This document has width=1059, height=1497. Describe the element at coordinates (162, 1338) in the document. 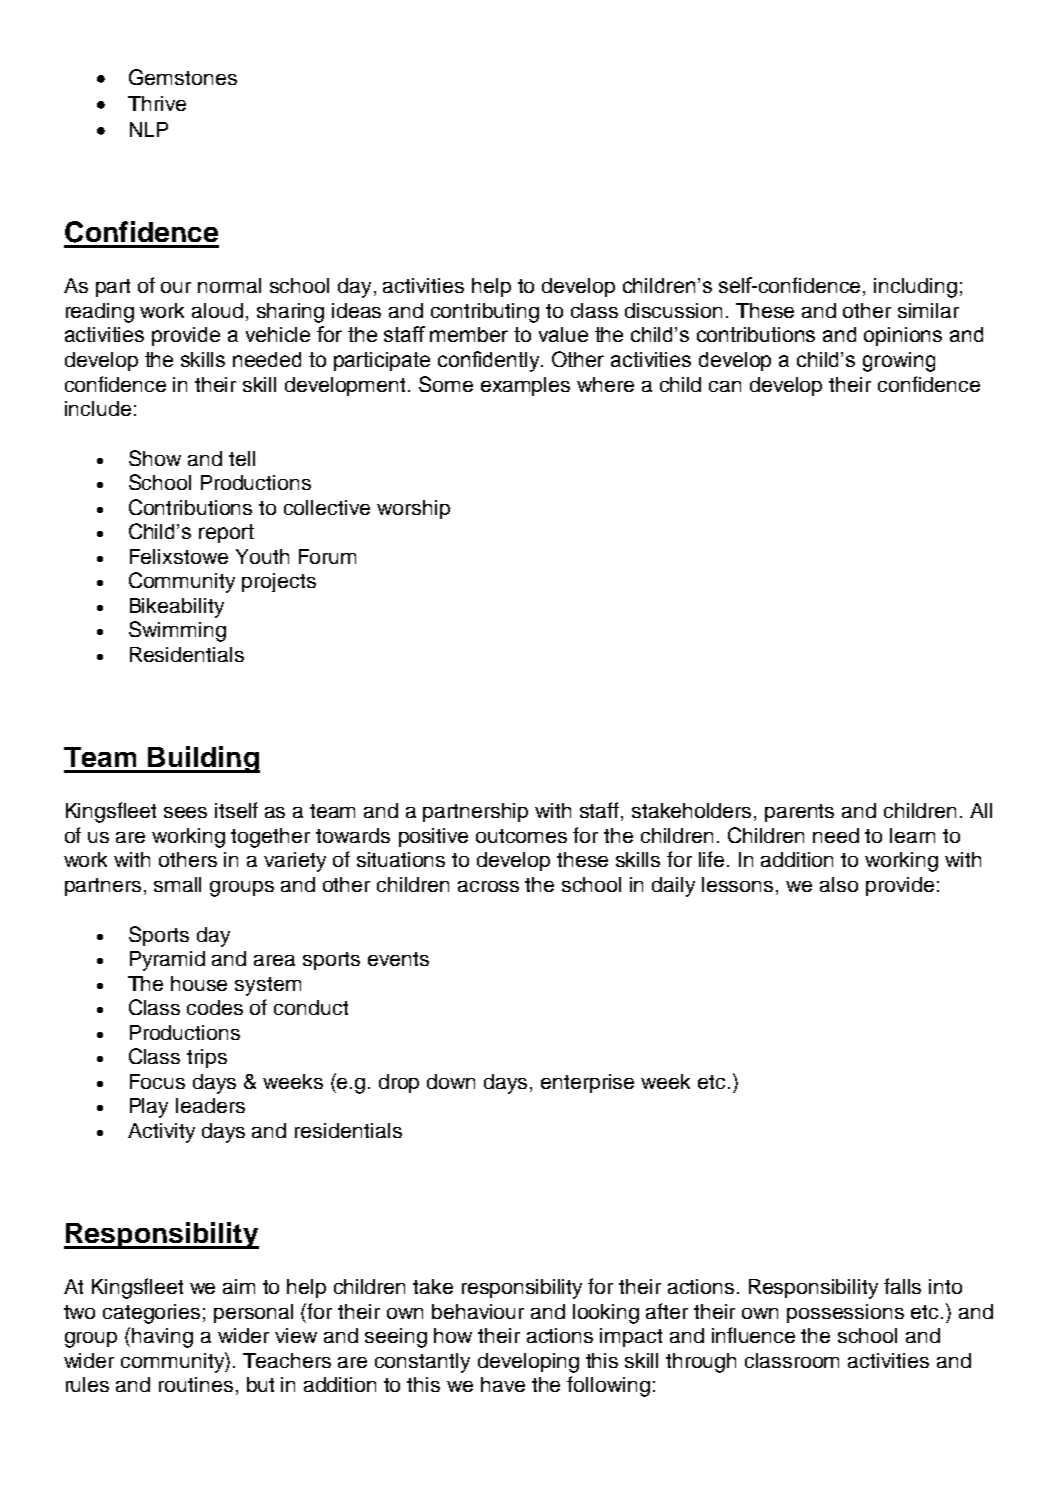

I see `having` at that location.
